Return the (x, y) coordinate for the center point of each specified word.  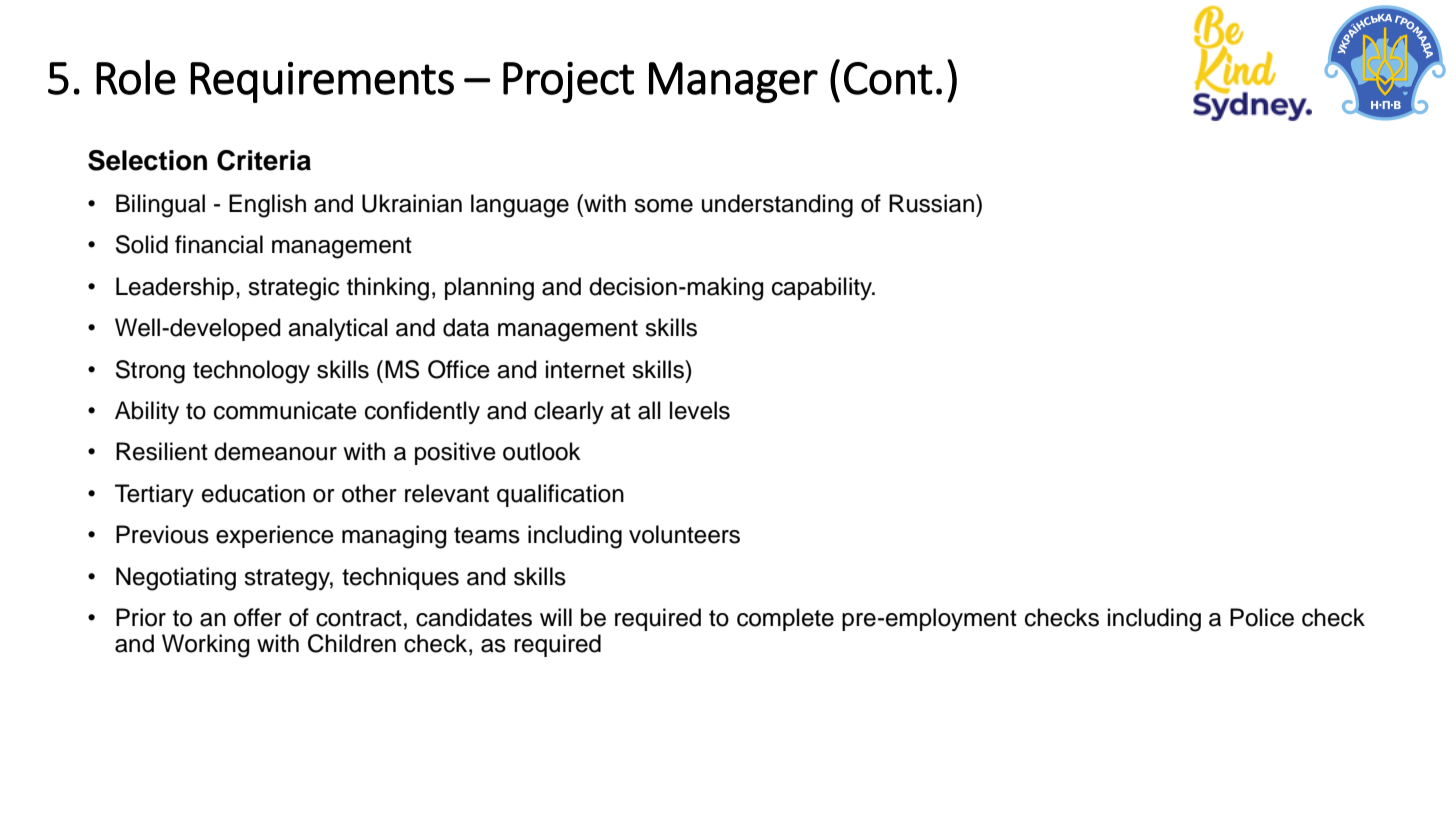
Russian (931, 203)
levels (700, 410)
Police (1262, 617)
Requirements (322, 82)
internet (585, 369)
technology (251, 372)
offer (258, 617)
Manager (733, 82)
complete (785, 619)
